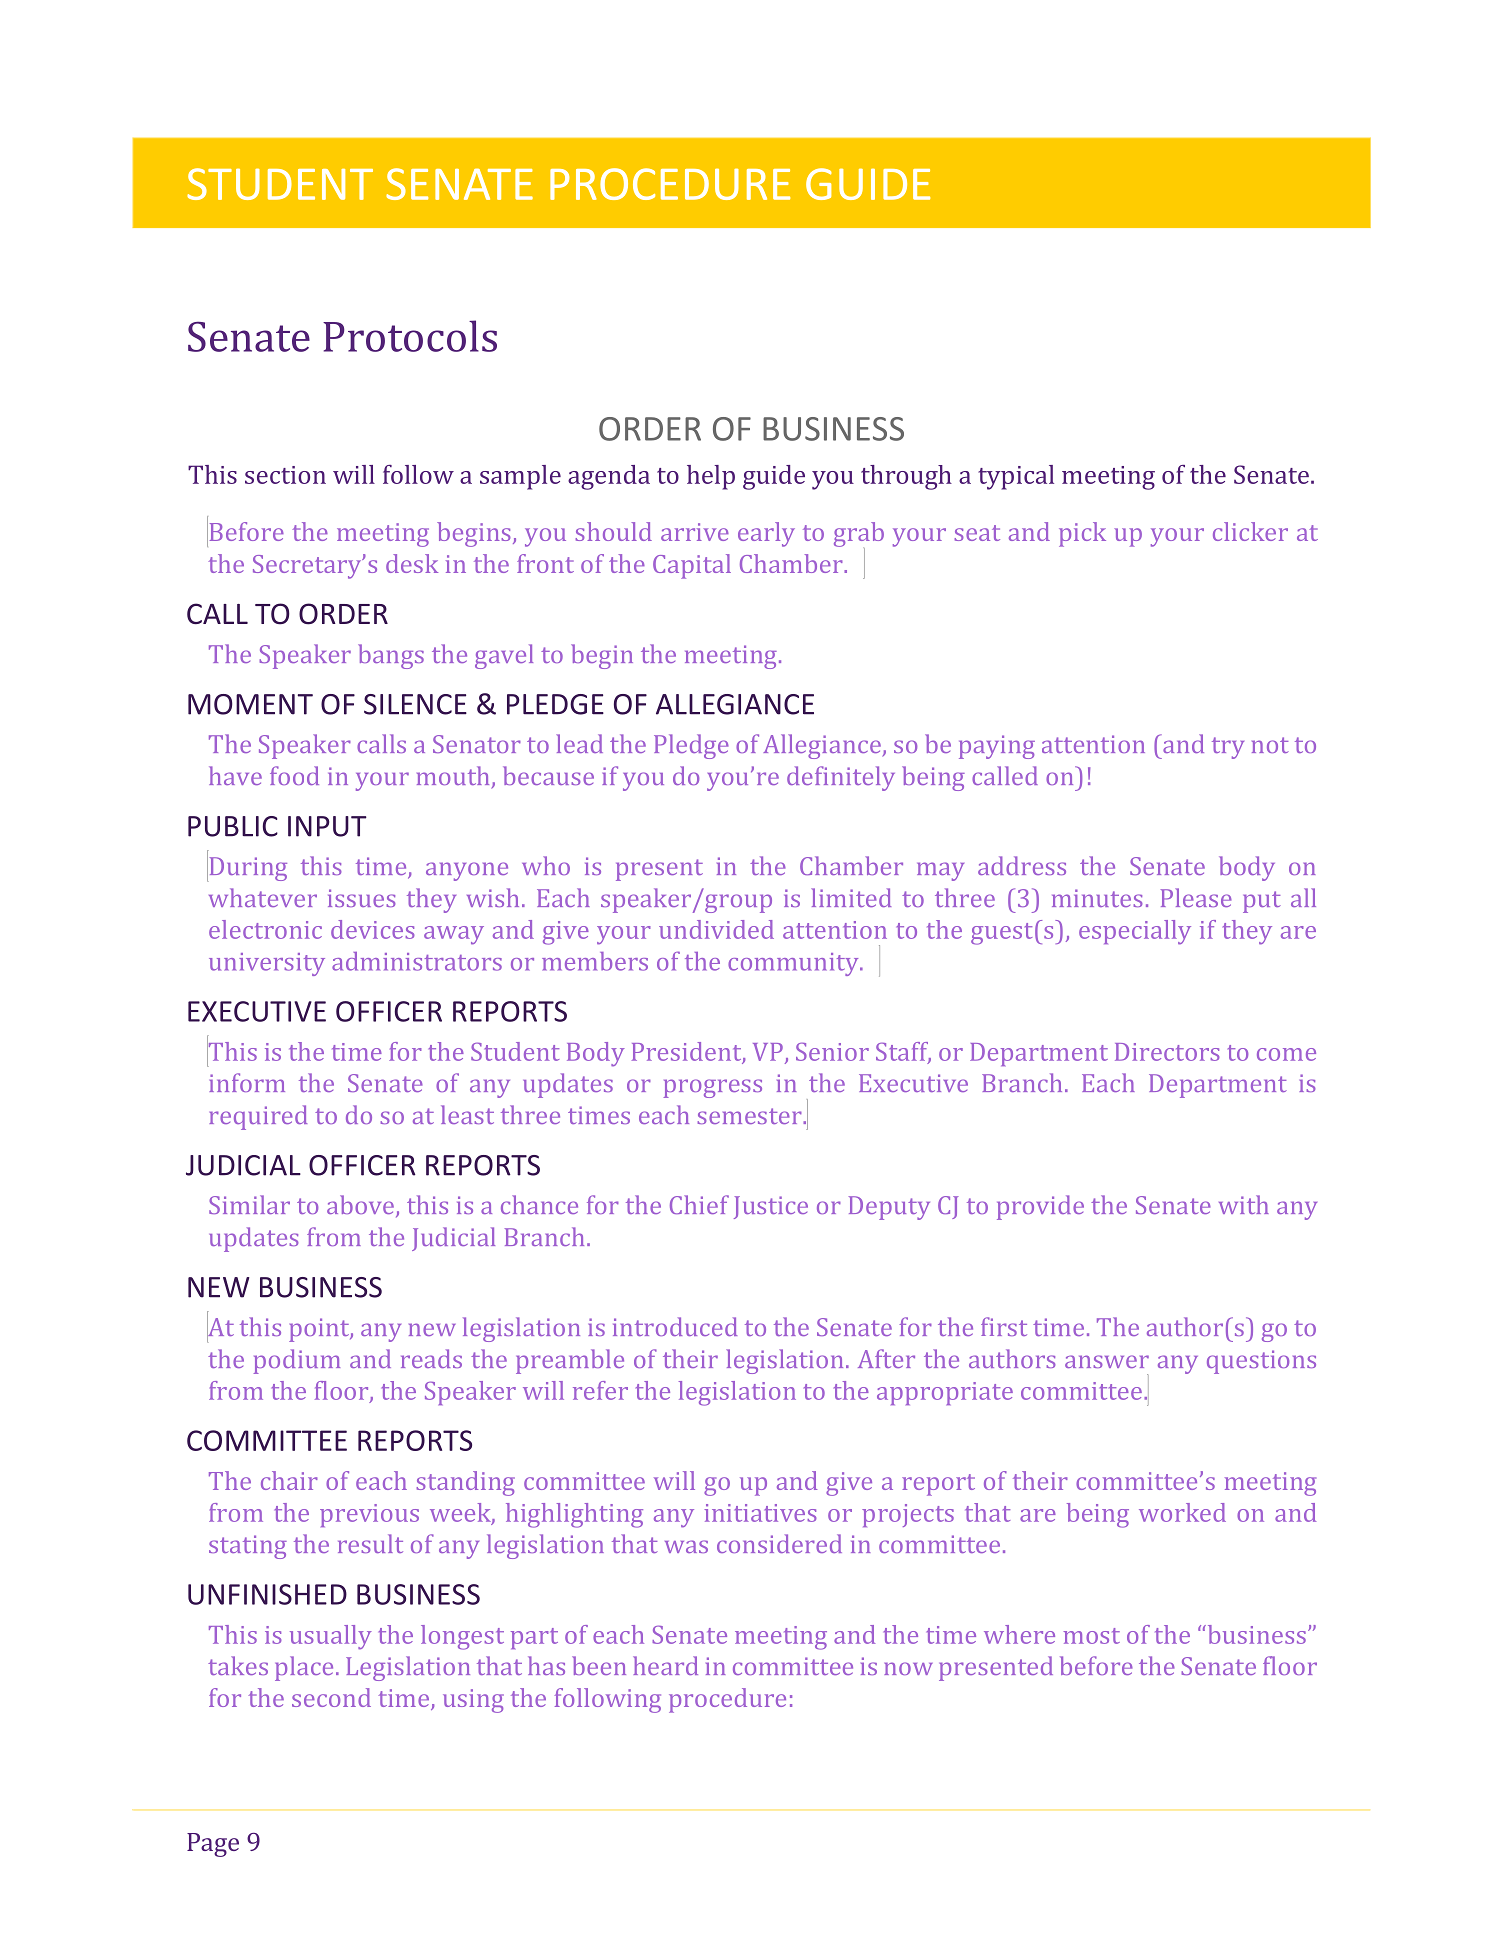  I want to click on Page, so click(213, 1845).
